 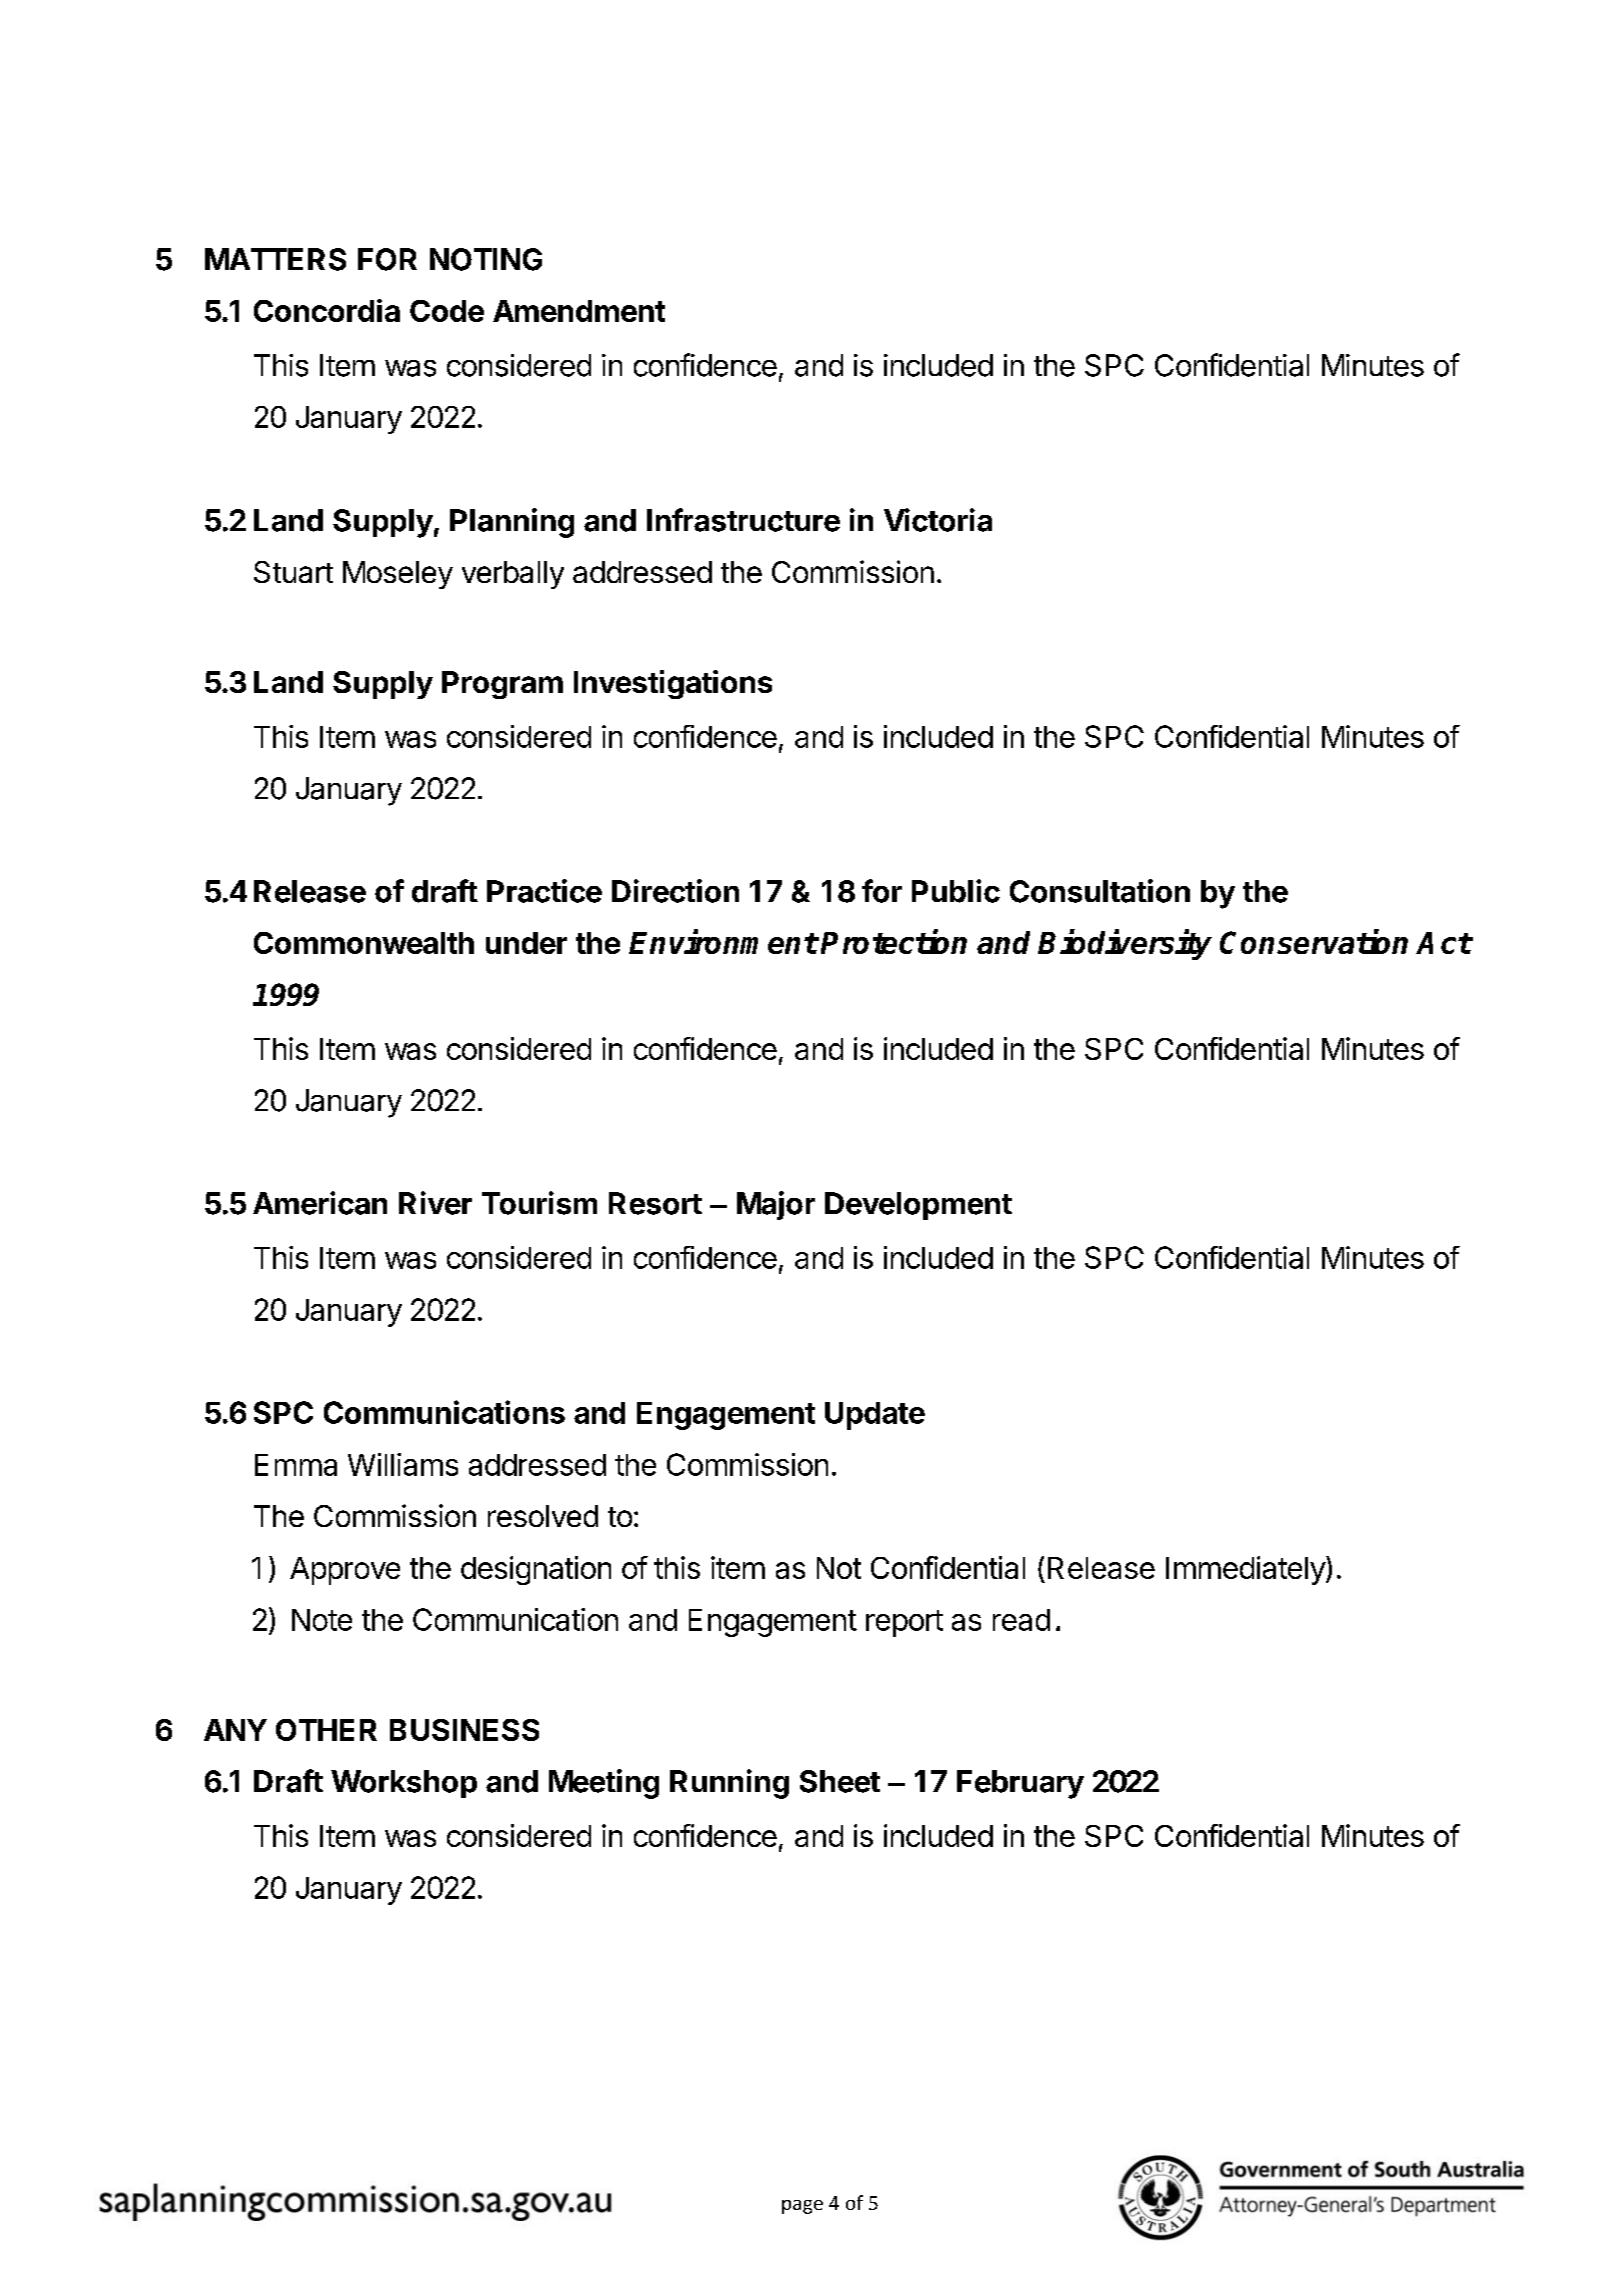 I want to click on report, so click(x=904, y=1623).
